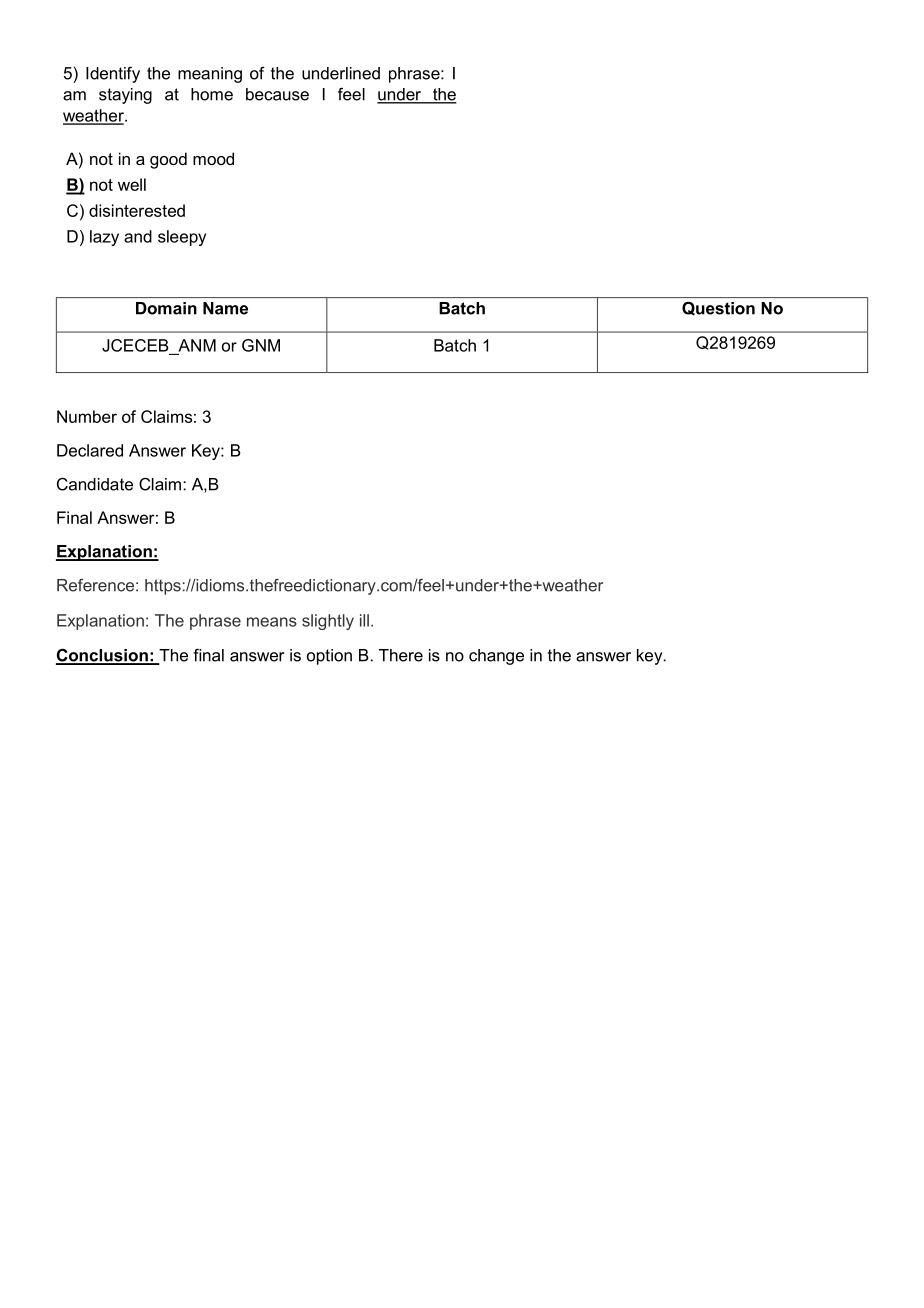  Describe the element at coordinates (277, 94) in the screenshot. I see `because` at that location.
